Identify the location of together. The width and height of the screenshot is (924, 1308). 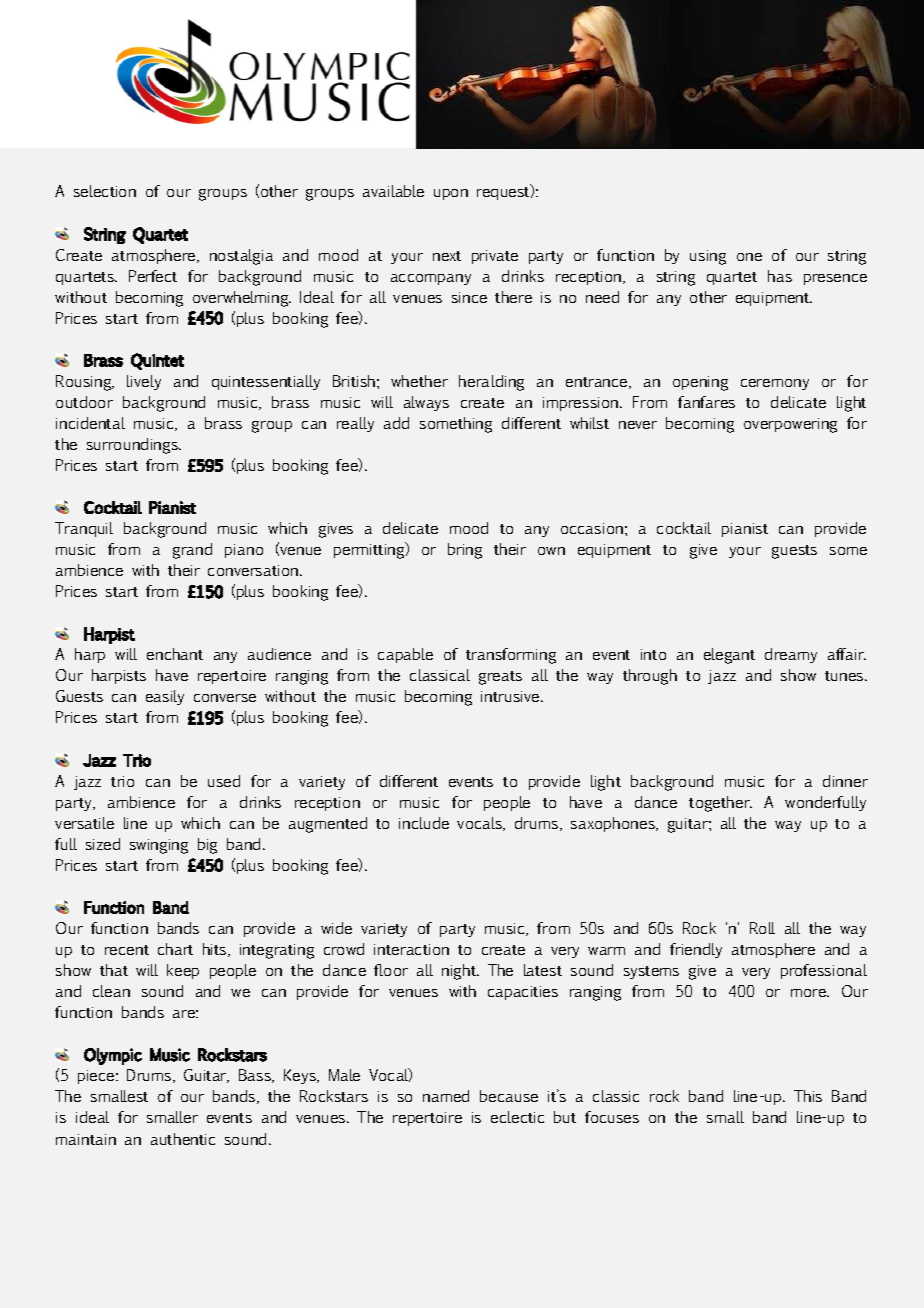
(720, 804).
